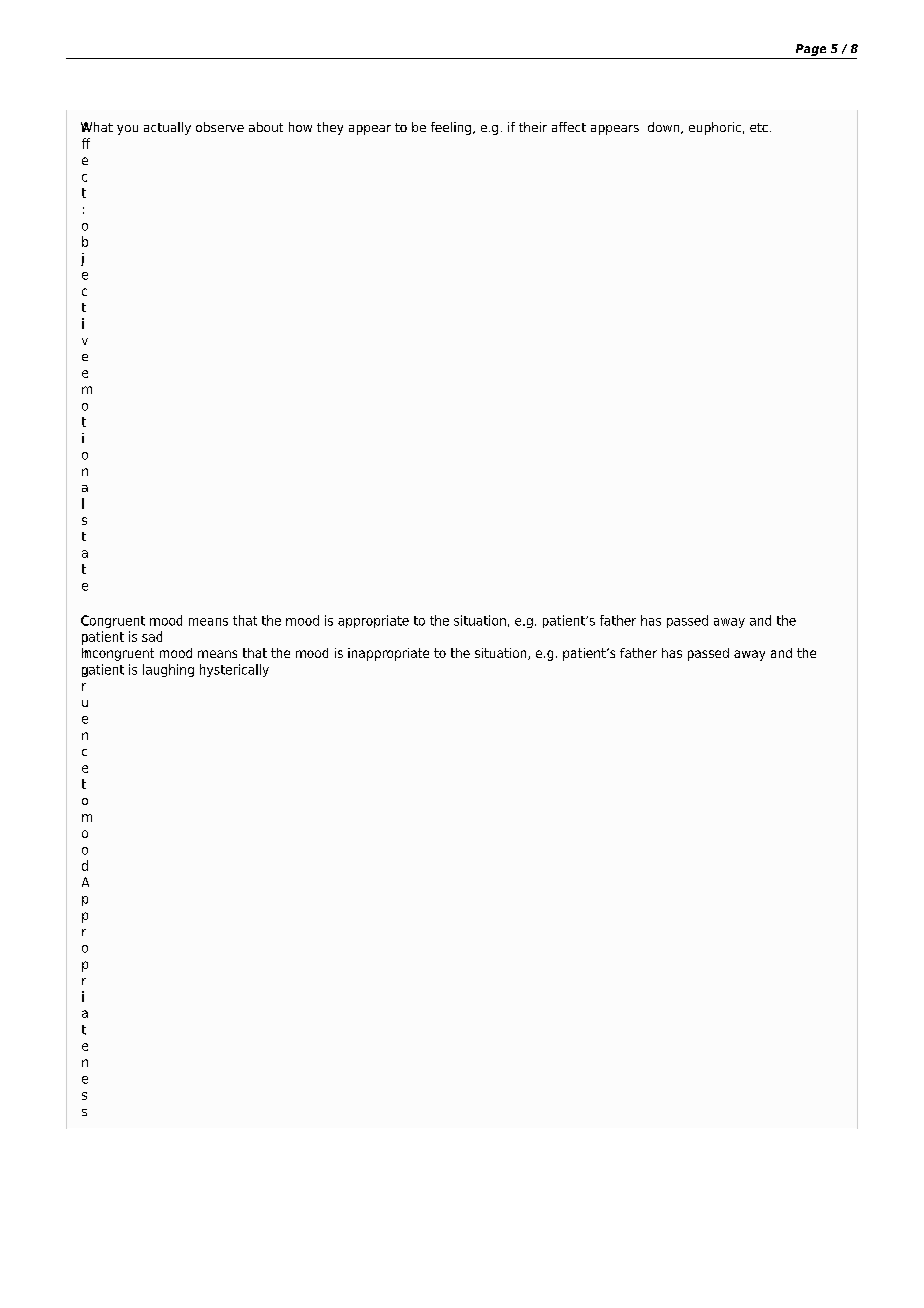 The height and width of the screenshot is (1308, 924). I want to click on actually, so click(167, 128).
